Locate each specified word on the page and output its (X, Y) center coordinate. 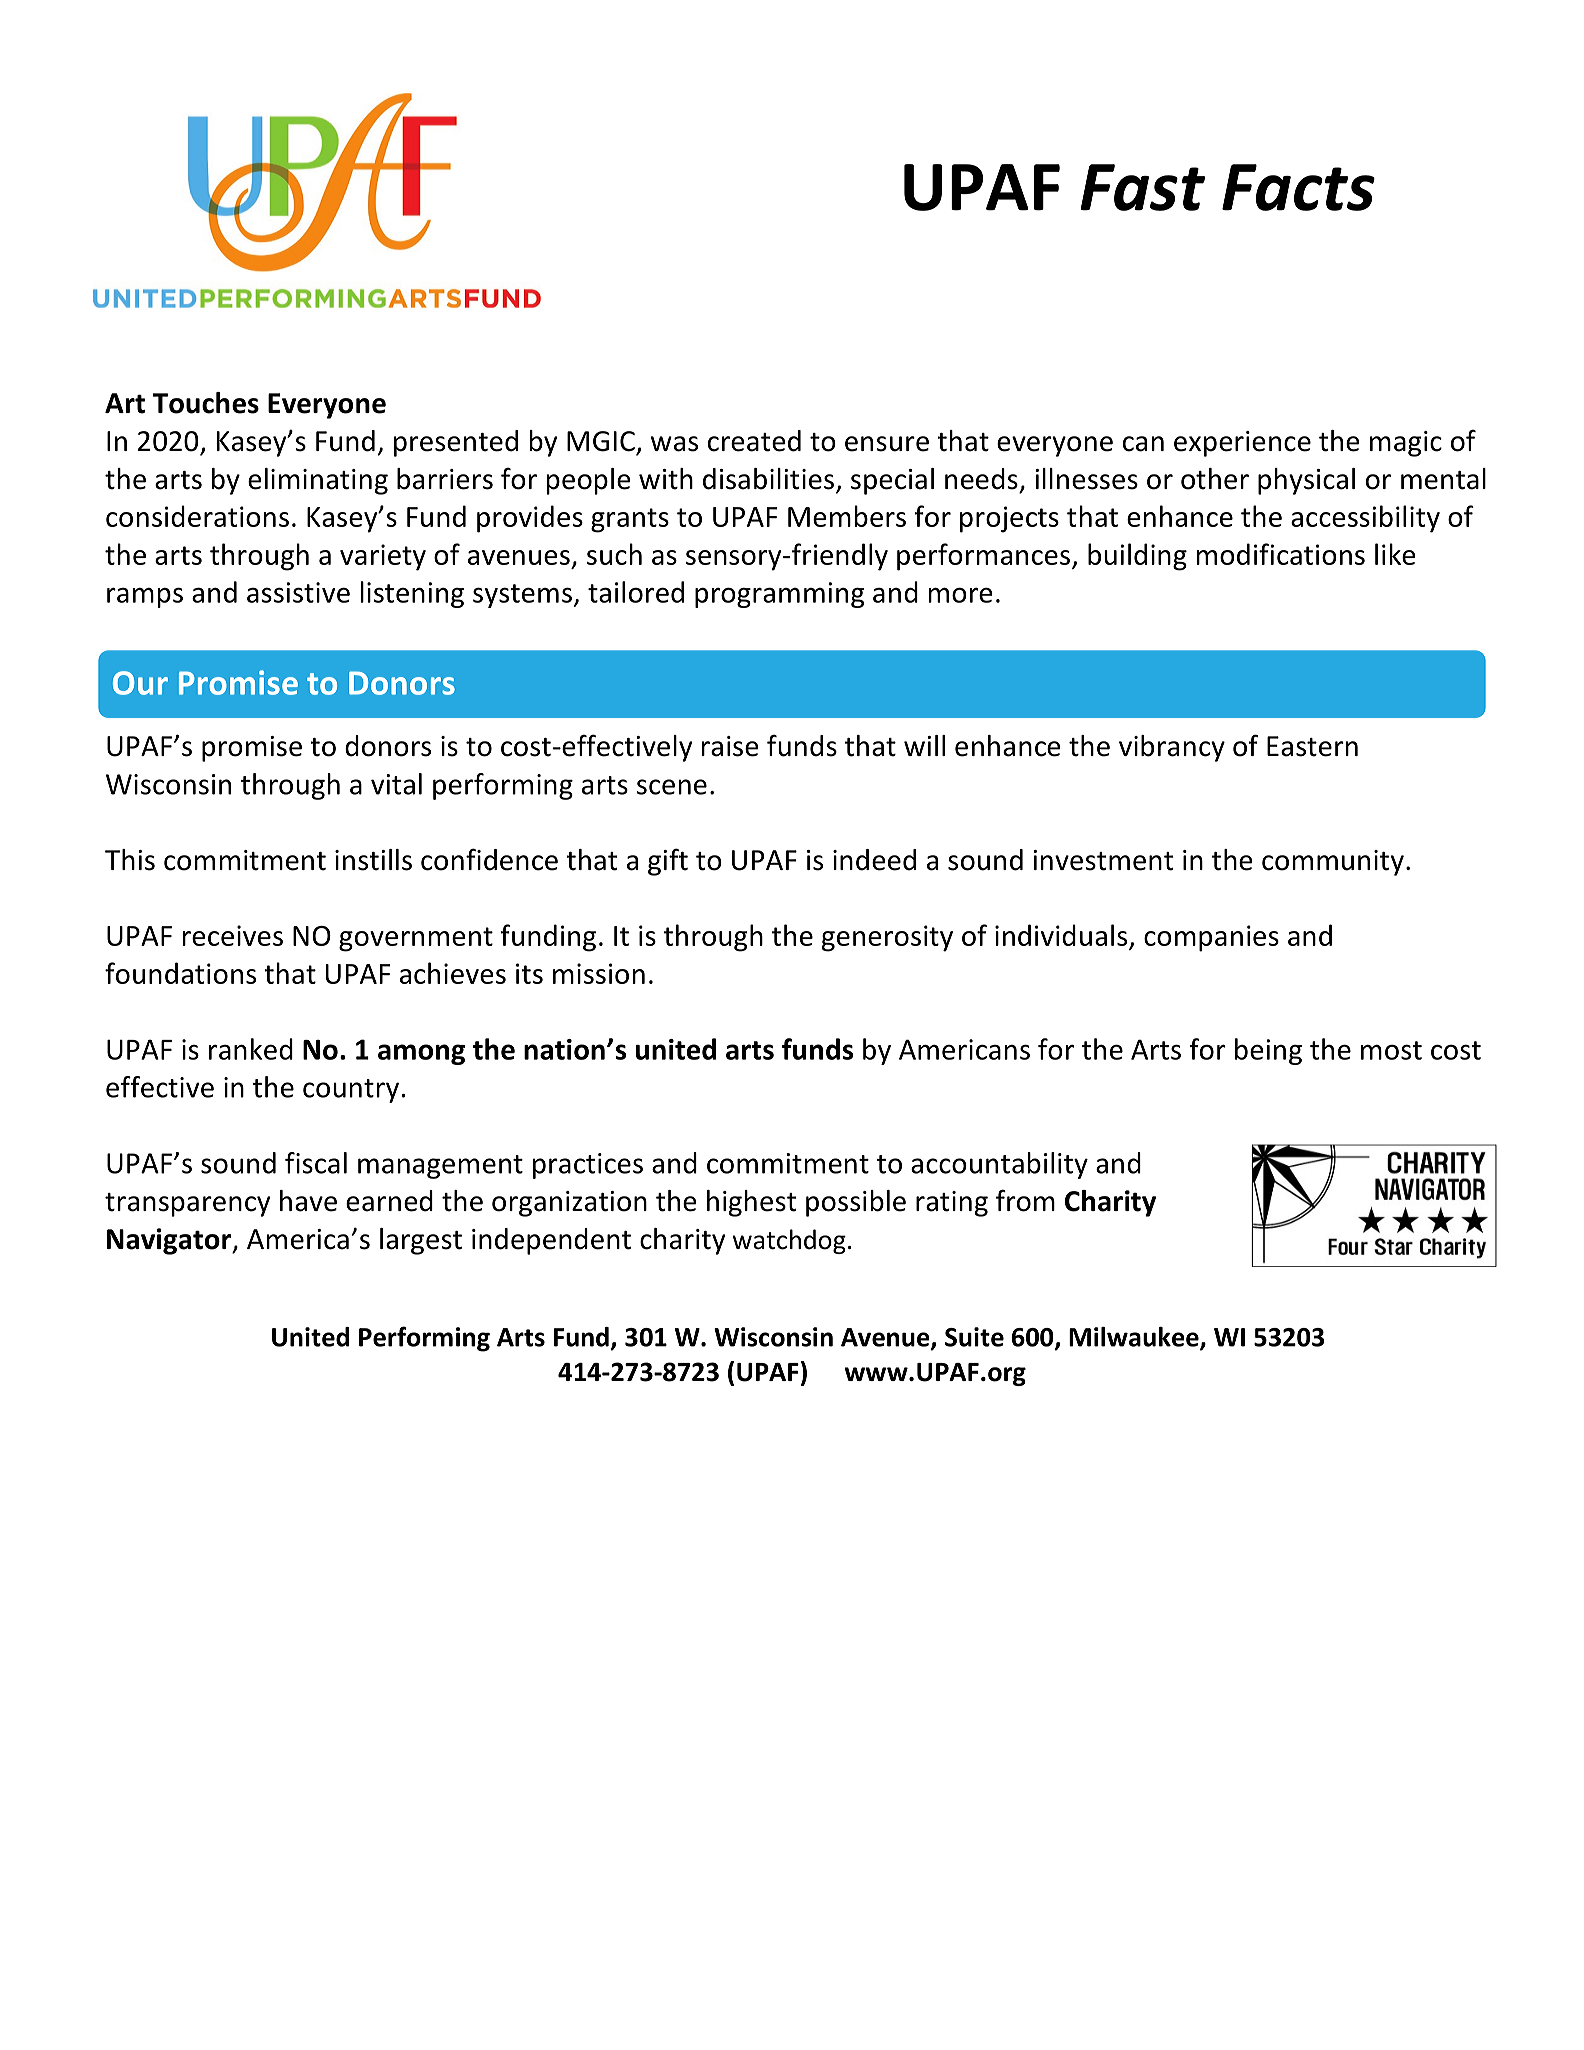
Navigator (170, 1241)
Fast (1142, 187)
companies (1211, 938)
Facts (1298, 187)
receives (233, 935)
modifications (1281, 554)
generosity (887, 938)
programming (779, 595)
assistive (298, 592)
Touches (206, 403)
